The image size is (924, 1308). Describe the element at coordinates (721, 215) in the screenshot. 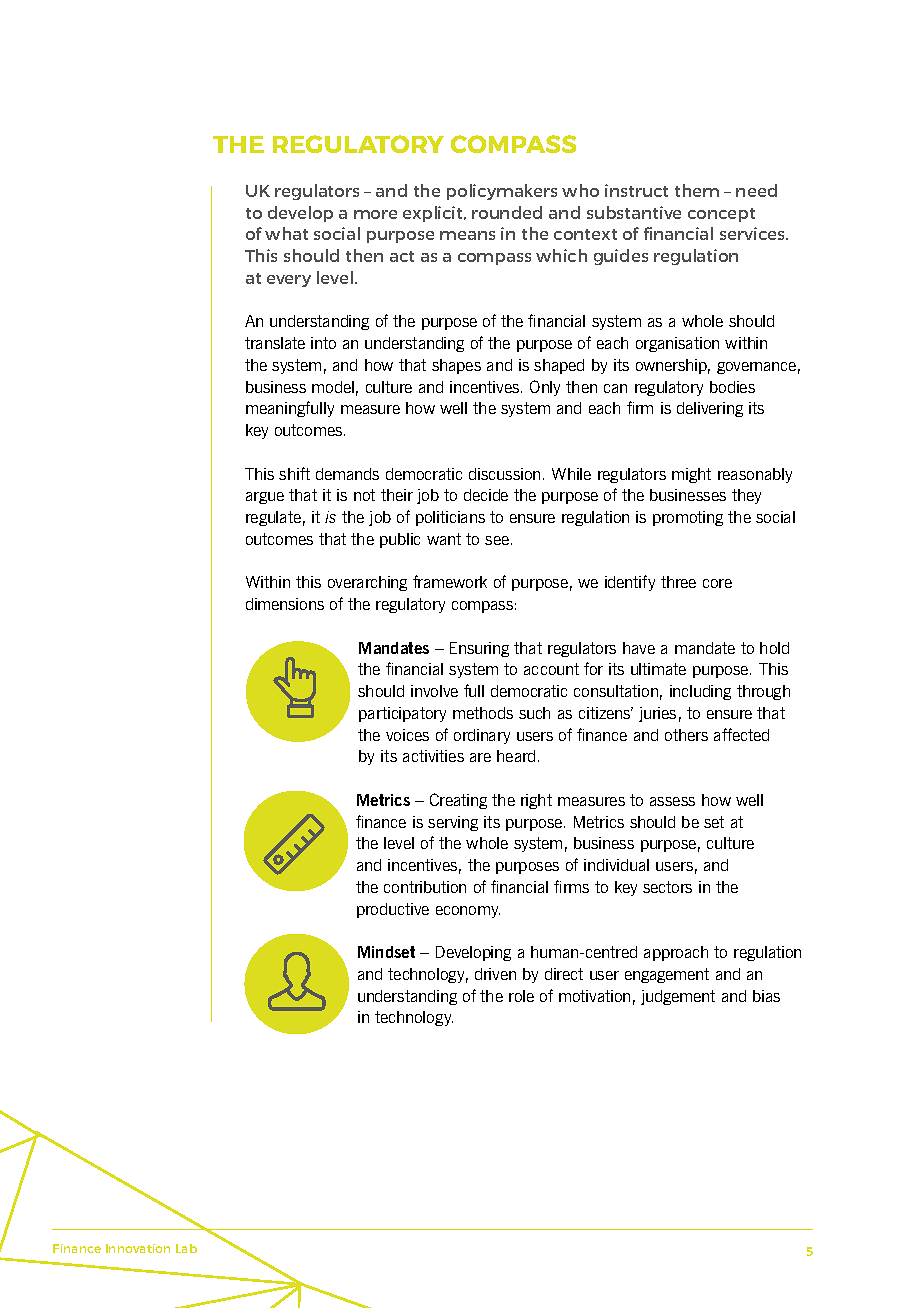

I see `concept` at that location.
